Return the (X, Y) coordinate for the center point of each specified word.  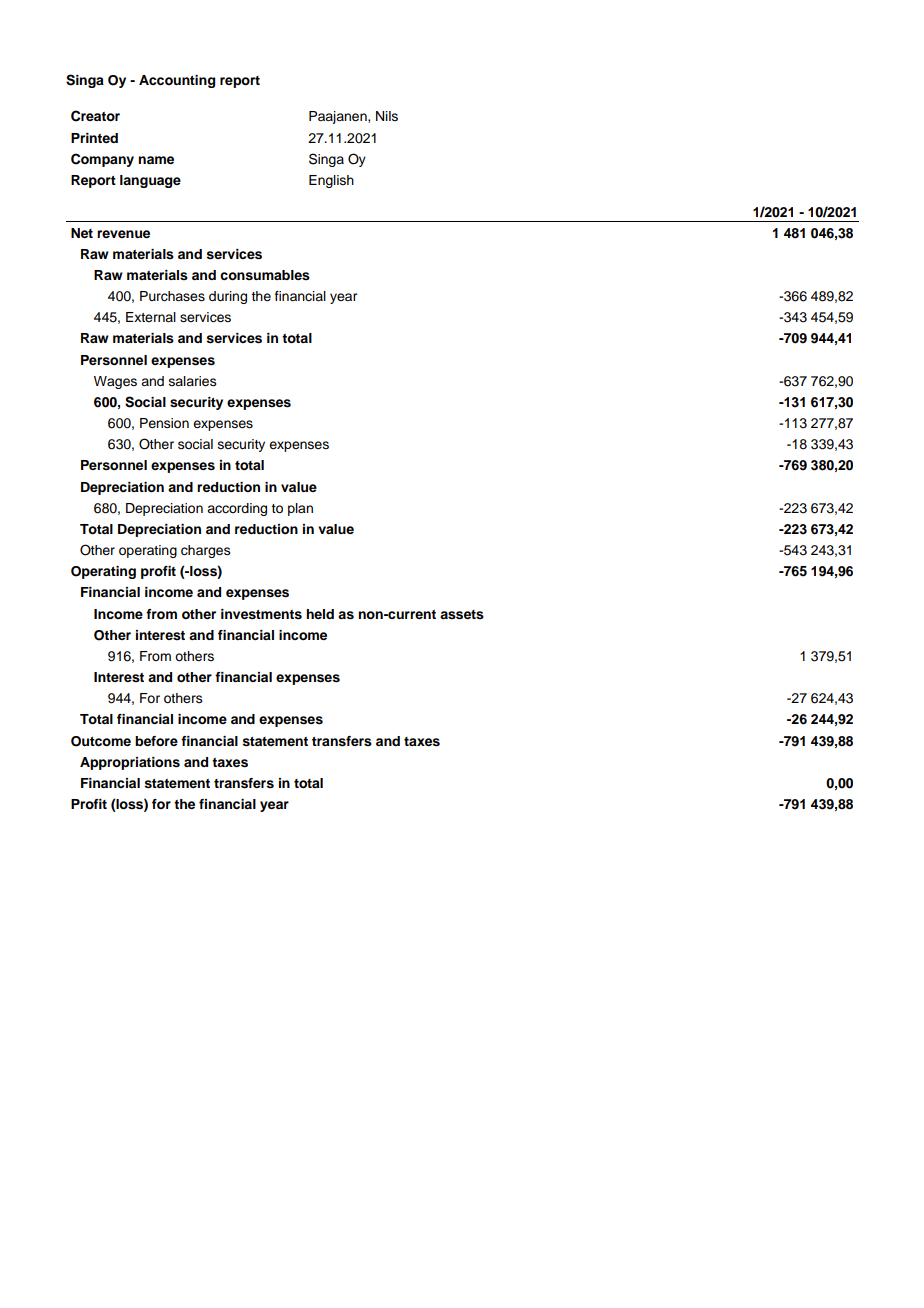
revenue (123, 234)
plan (300, 509)
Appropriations (130, 763)
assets (462, 615)
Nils (387, 116)
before (156, 741)
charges (206, 551)
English (331, 181)
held (320, 614)
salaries (193, 381)
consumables (265, 275)
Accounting (177, 81)
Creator (95, 116)
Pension (164, 423)
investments (261, 614)
